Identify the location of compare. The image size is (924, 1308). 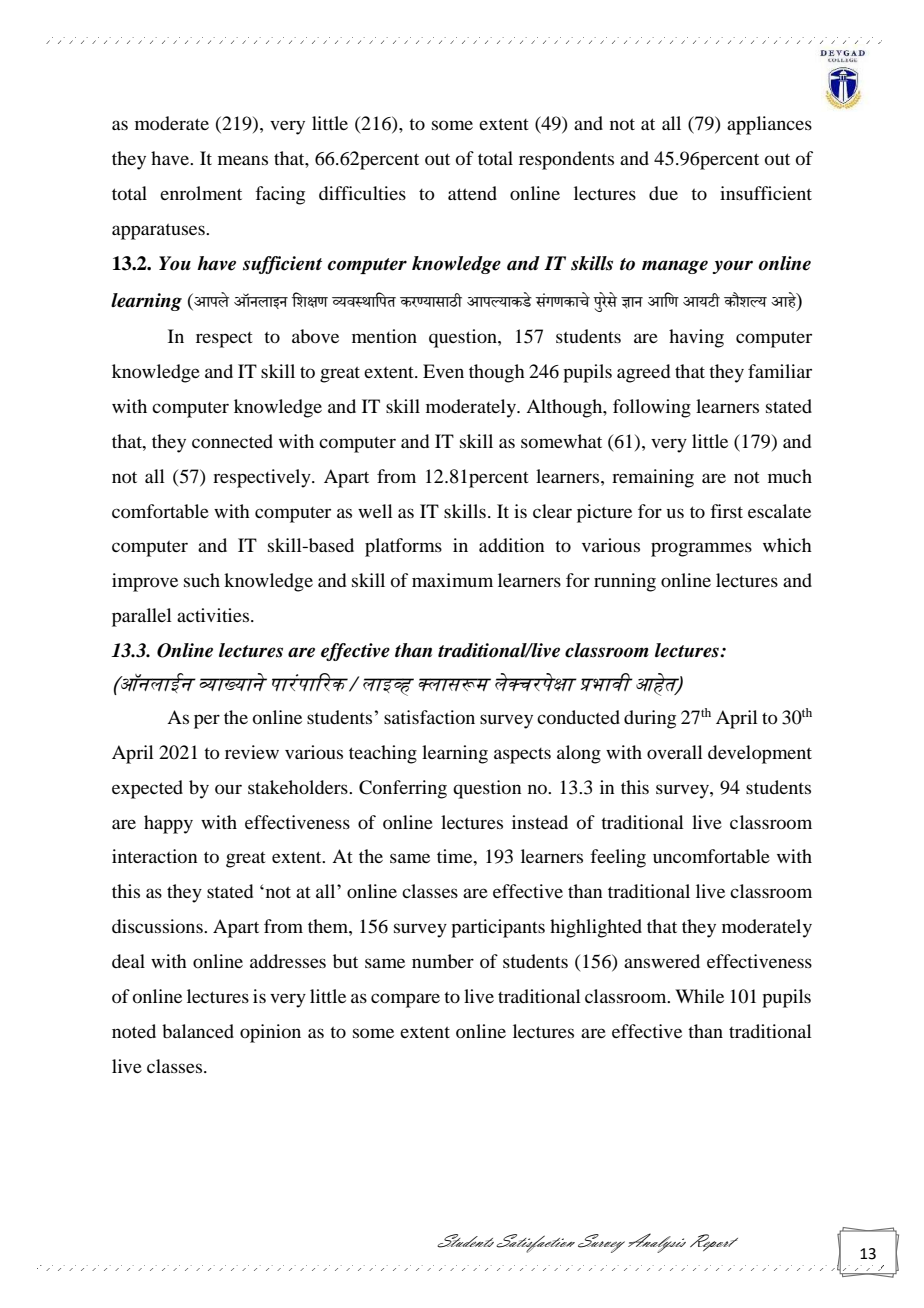
(405, 1000).
